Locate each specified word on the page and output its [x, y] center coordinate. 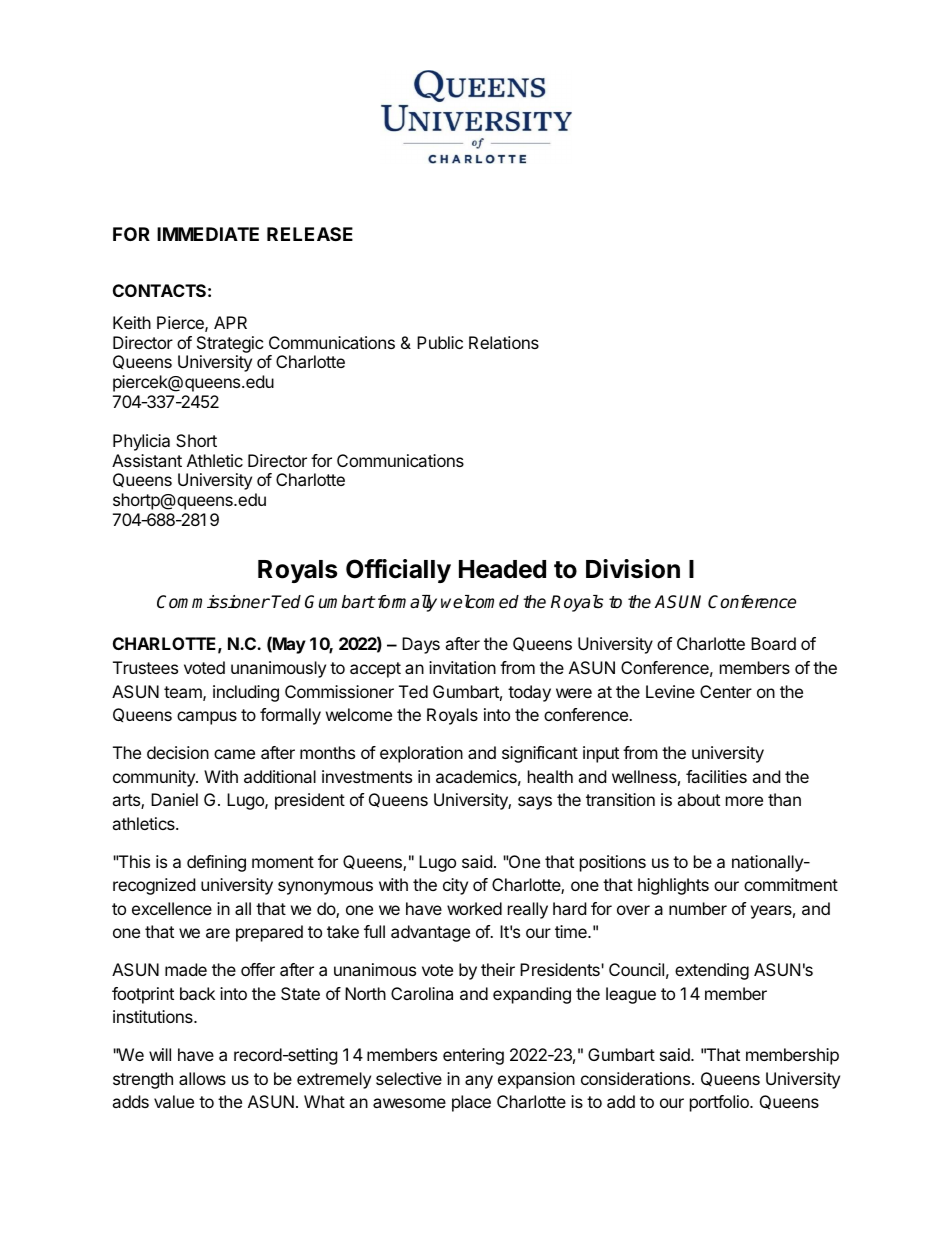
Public [440, 342]
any [479, 1082]
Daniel [174, 799]
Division [633, 569]
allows [202, 1078]
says [535, 803]
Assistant [147, 460]
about [698, 799]
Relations [504, 342]
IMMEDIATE [208, 234]
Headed [502, 569]
